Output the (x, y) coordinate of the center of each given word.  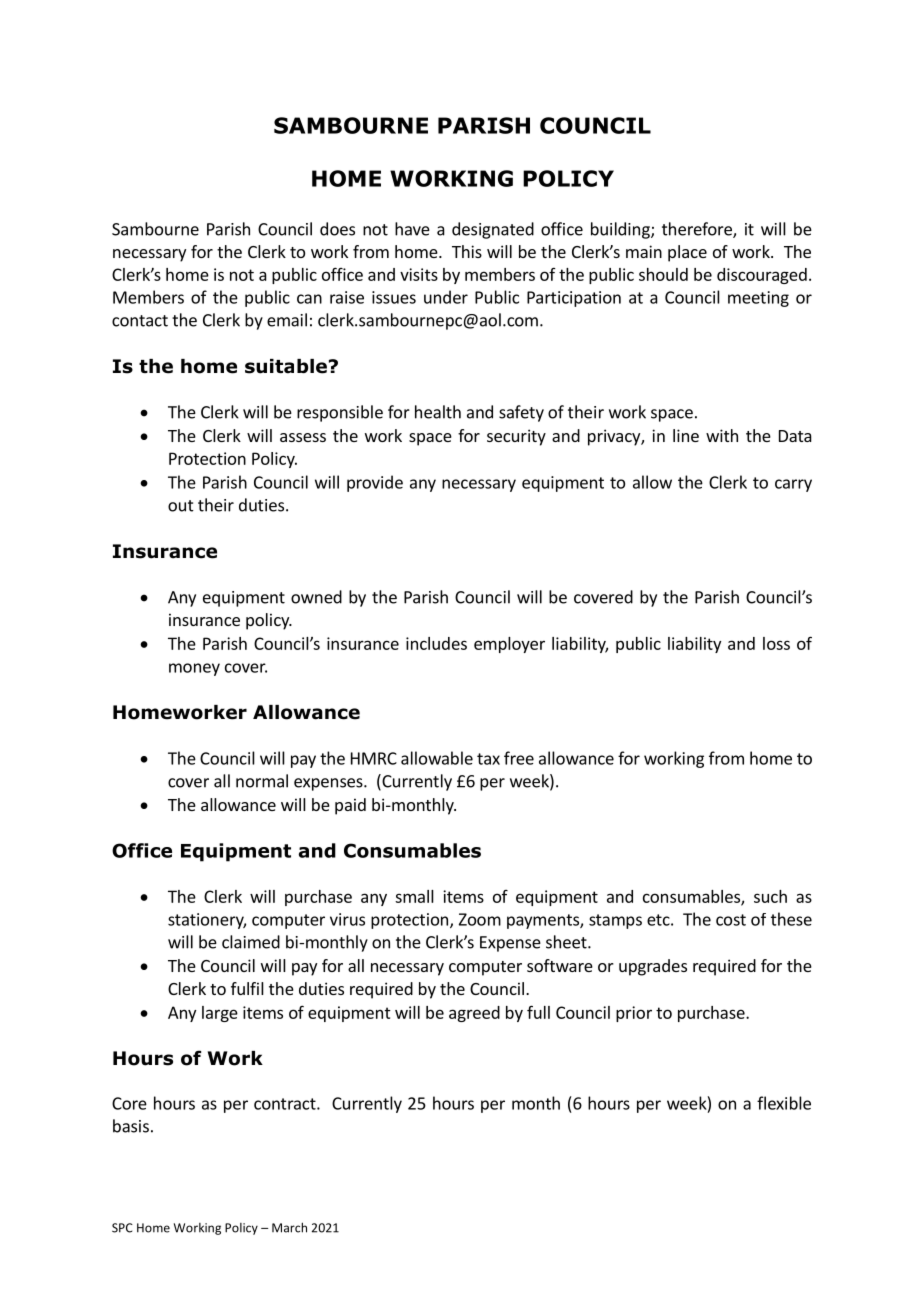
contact (140, 321)
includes (436, 643)
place (687, 253)
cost (731, 920)
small (414, 896)
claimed (251, 942)
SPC (122, 1228)
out (181, 506)
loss (776, 643)
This (467, 251)
